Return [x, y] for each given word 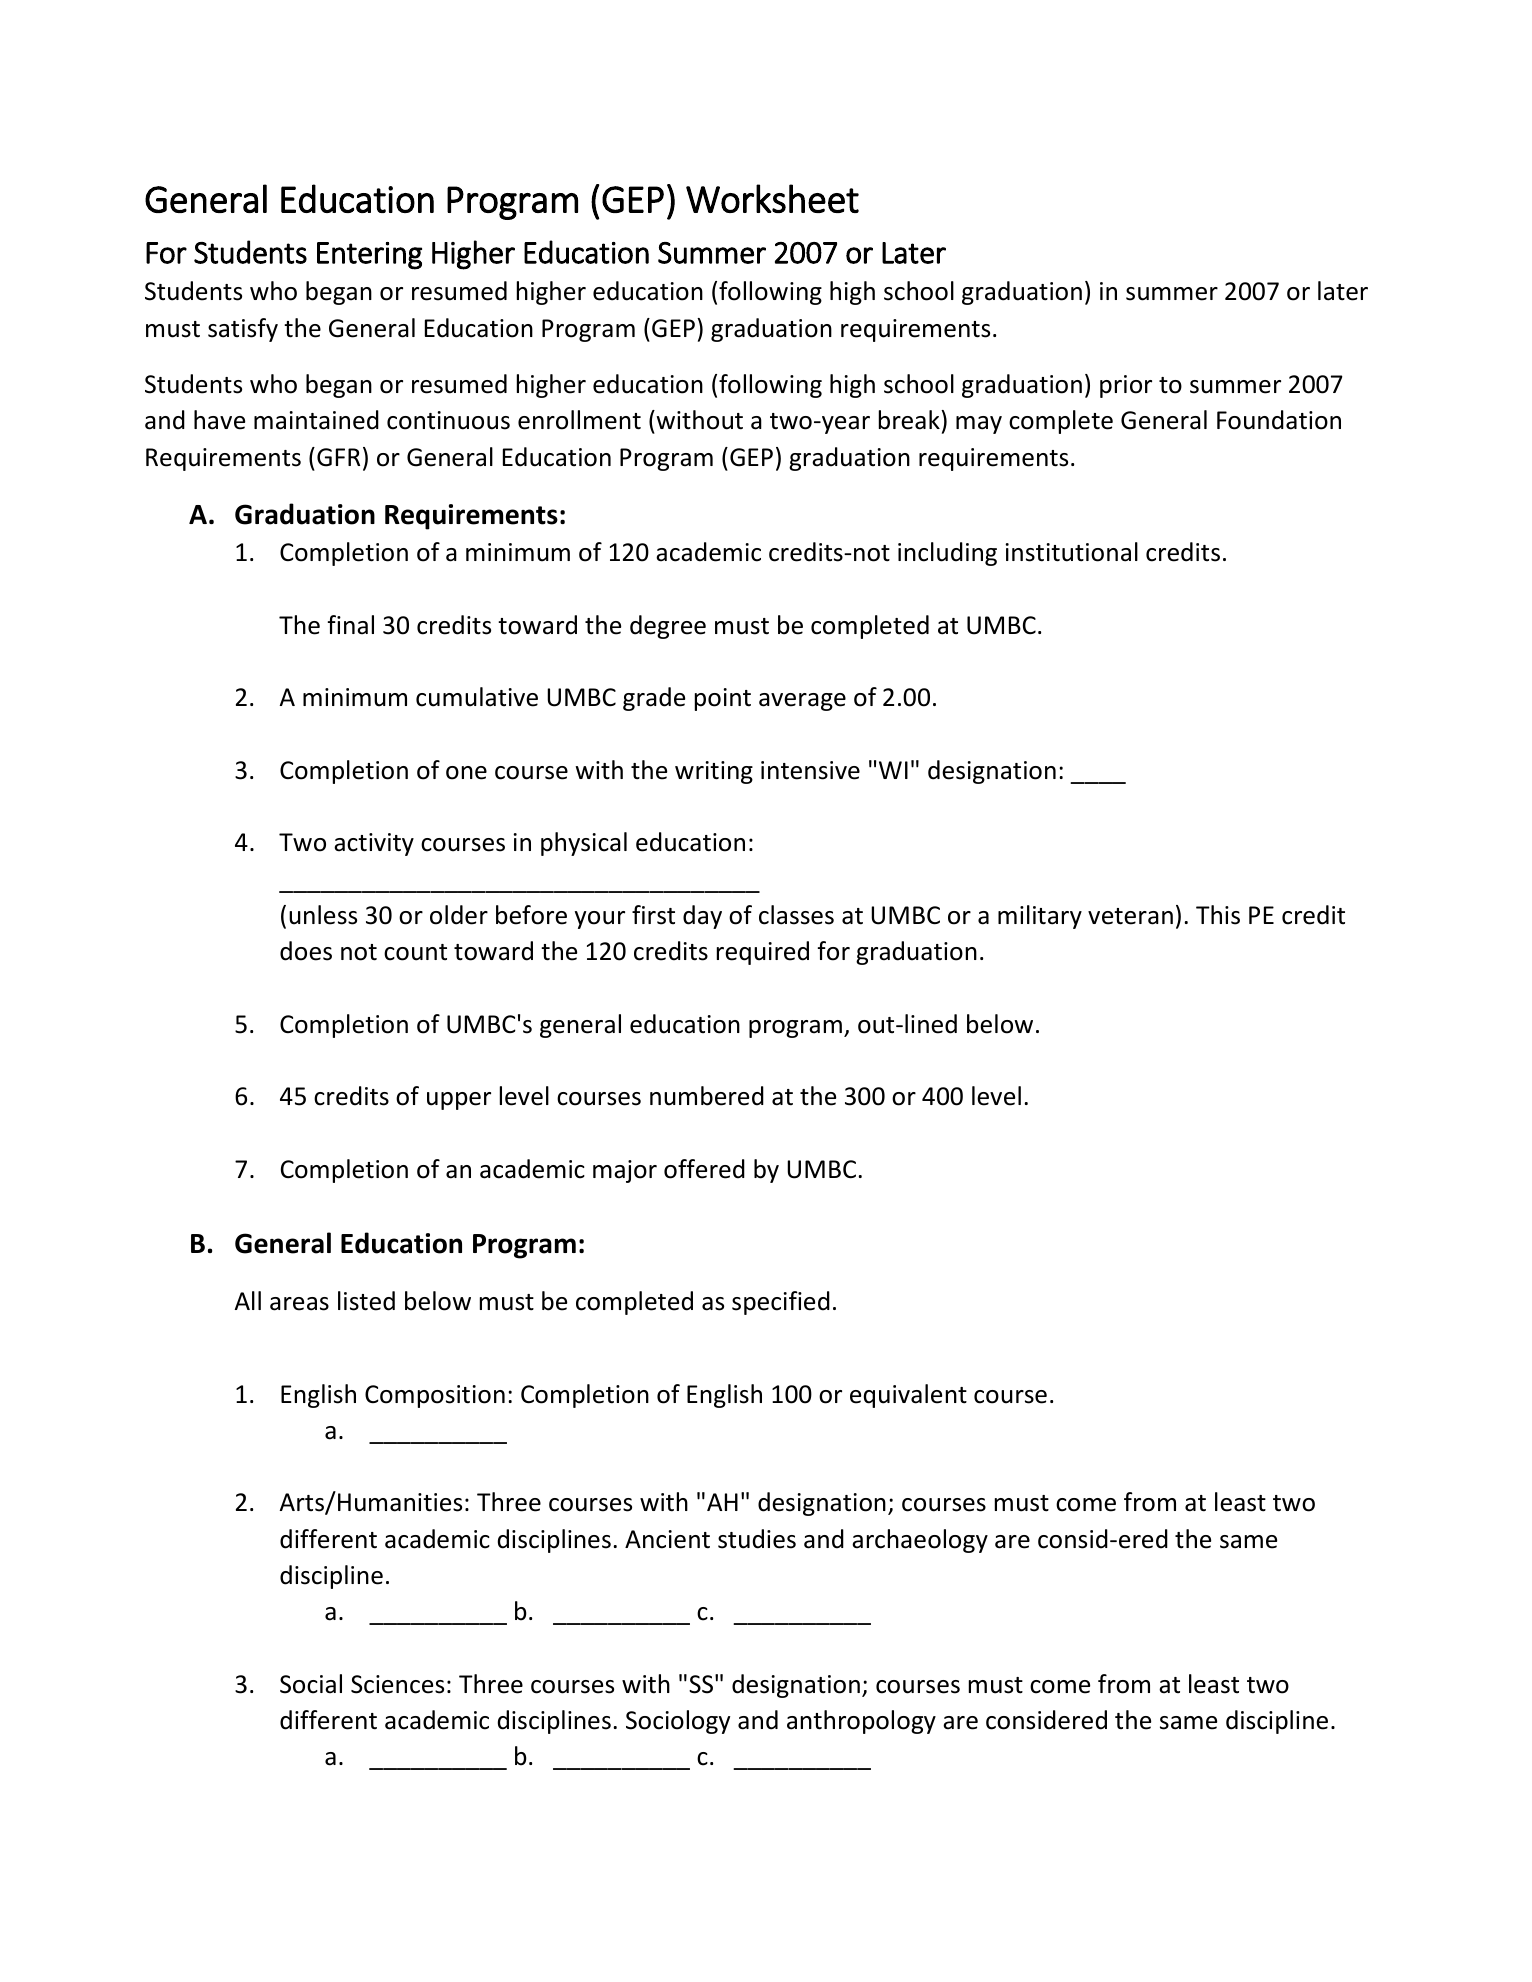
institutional [1072, 552]
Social [311, 1684]
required [763, 953]
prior [1126, 386]
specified [781, 1303]
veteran [1130, 916]
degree [668, 627]
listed [366, 1301]
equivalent [908, 1396]
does [306, 951]
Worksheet [772, 198]
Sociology [678, 1722]
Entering [369, 256]
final [351, 625]
